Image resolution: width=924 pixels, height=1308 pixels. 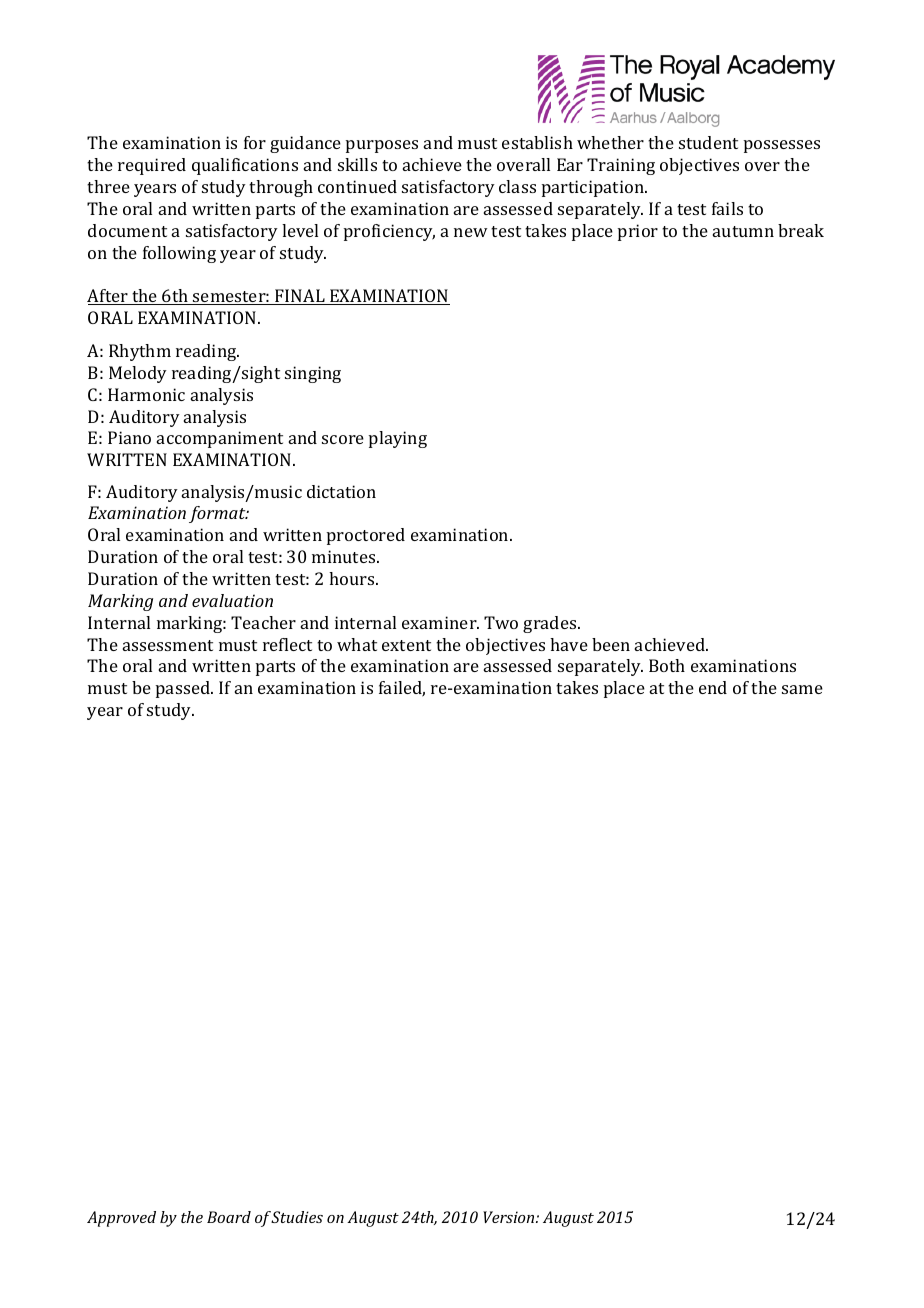 I want to click on Board, so click(x=229, y=1217).
